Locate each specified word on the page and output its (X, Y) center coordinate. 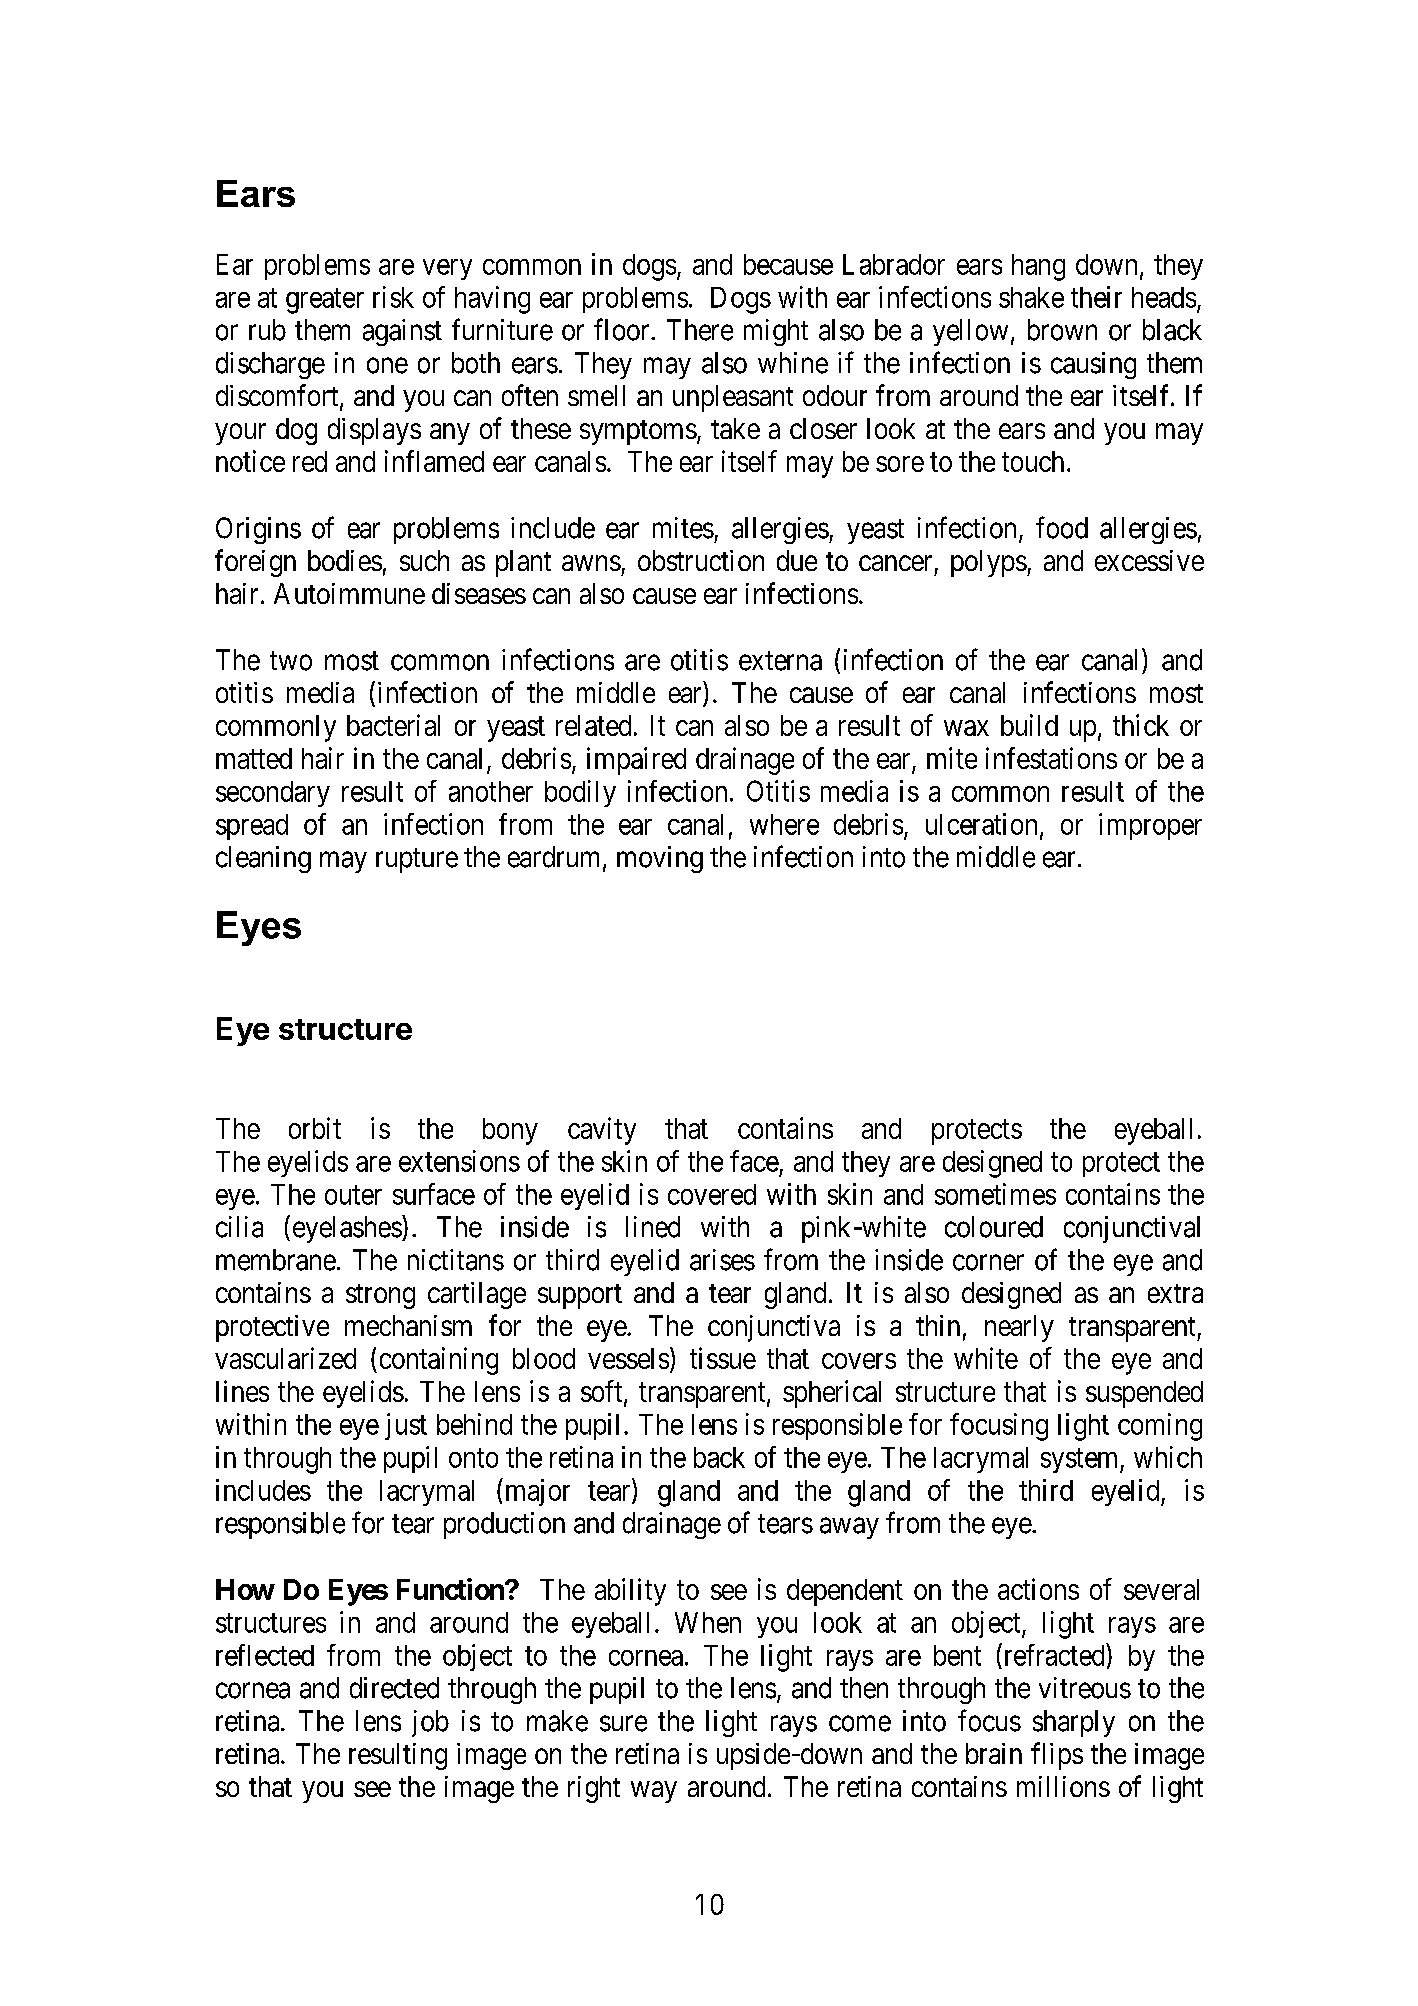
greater (325, 301)
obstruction (701, 560)
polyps (989, 563)
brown (1062, 330)
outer (353, 1195)
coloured (994, 1227)
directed (394, 1688)
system (1081, 1460)
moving (660, 859)
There (700, 330)
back (719, 1457)
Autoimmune (349, 593)
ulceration (981, 824)
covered (712, 1194)
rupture (417, 860)
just (406, 1426)
